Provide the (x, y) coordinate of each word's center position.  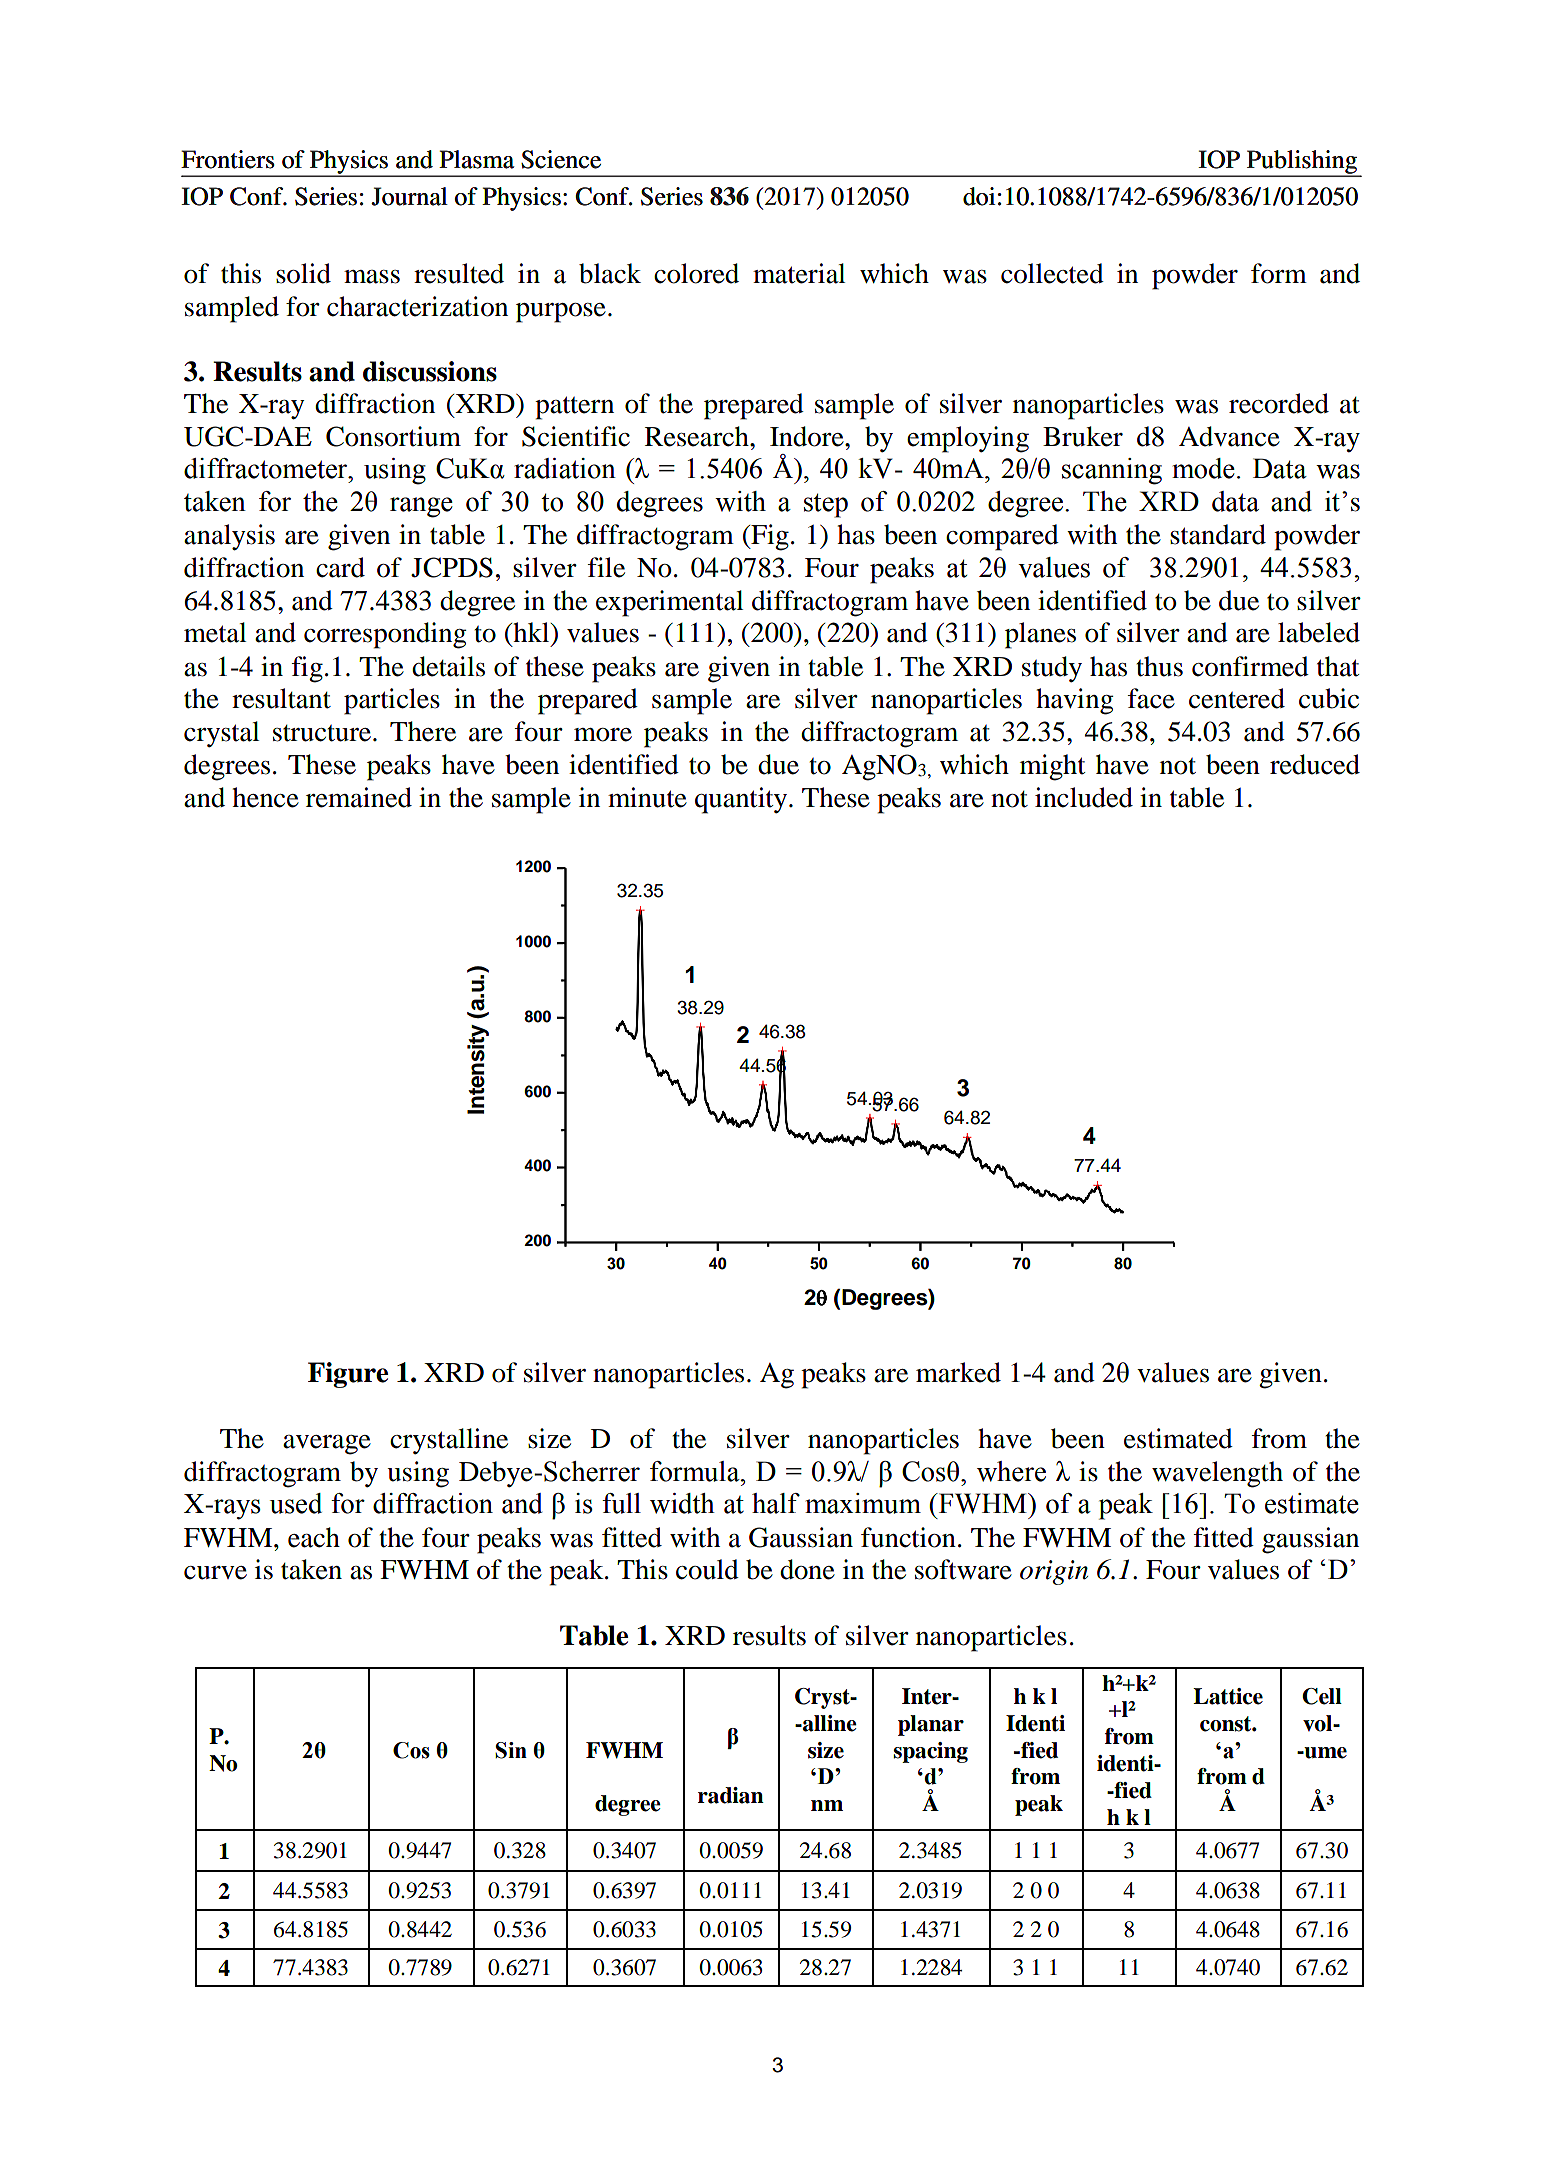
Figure (348, 1375)
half (776, 1503)
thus (1159, 666)
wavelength (1217, 1474)
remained (359, 797)
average (327, 1445)
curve (215, 1573)
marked (958, 1372)
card (340, 567)
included (1084, 797)
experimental (669, 603)
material (799, 273)
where (1011, 1471)
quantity (742, 800)
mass (372, 277)
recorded (1279, 403)
